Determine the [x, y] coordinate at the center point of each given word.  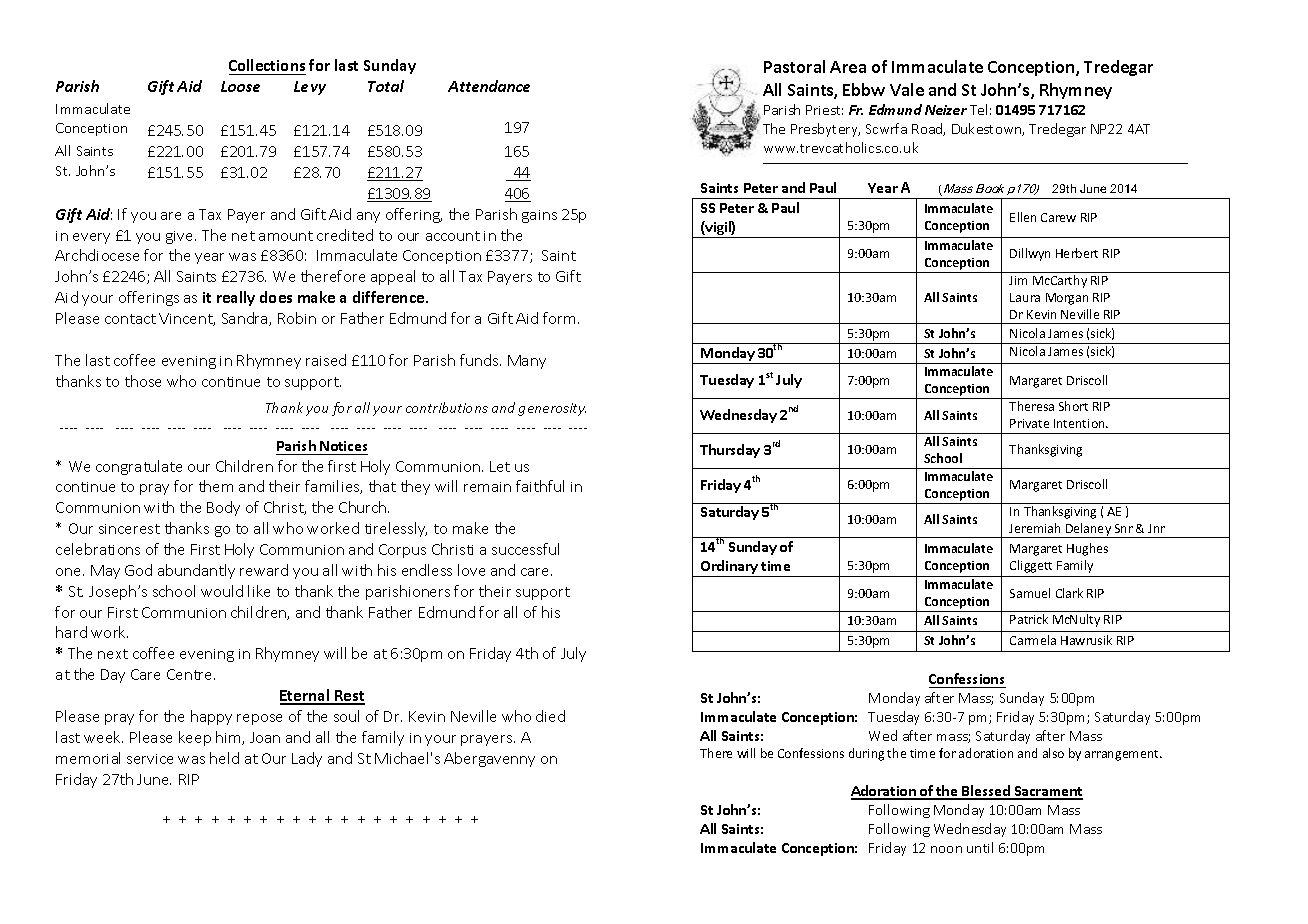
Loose [240, 86]
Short [1073, 406]
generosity [552, 409]
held [224, 758]
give [181, 237]
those [143, 381]
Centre [191, 674]
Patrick [1029, 619]
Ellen [1023, 217]
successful [525, 549]
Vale [907, 89]
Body [223, 508]
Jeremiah [1034, 528]
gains [539, 216]
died [550, 716]
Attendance [489, 86]
